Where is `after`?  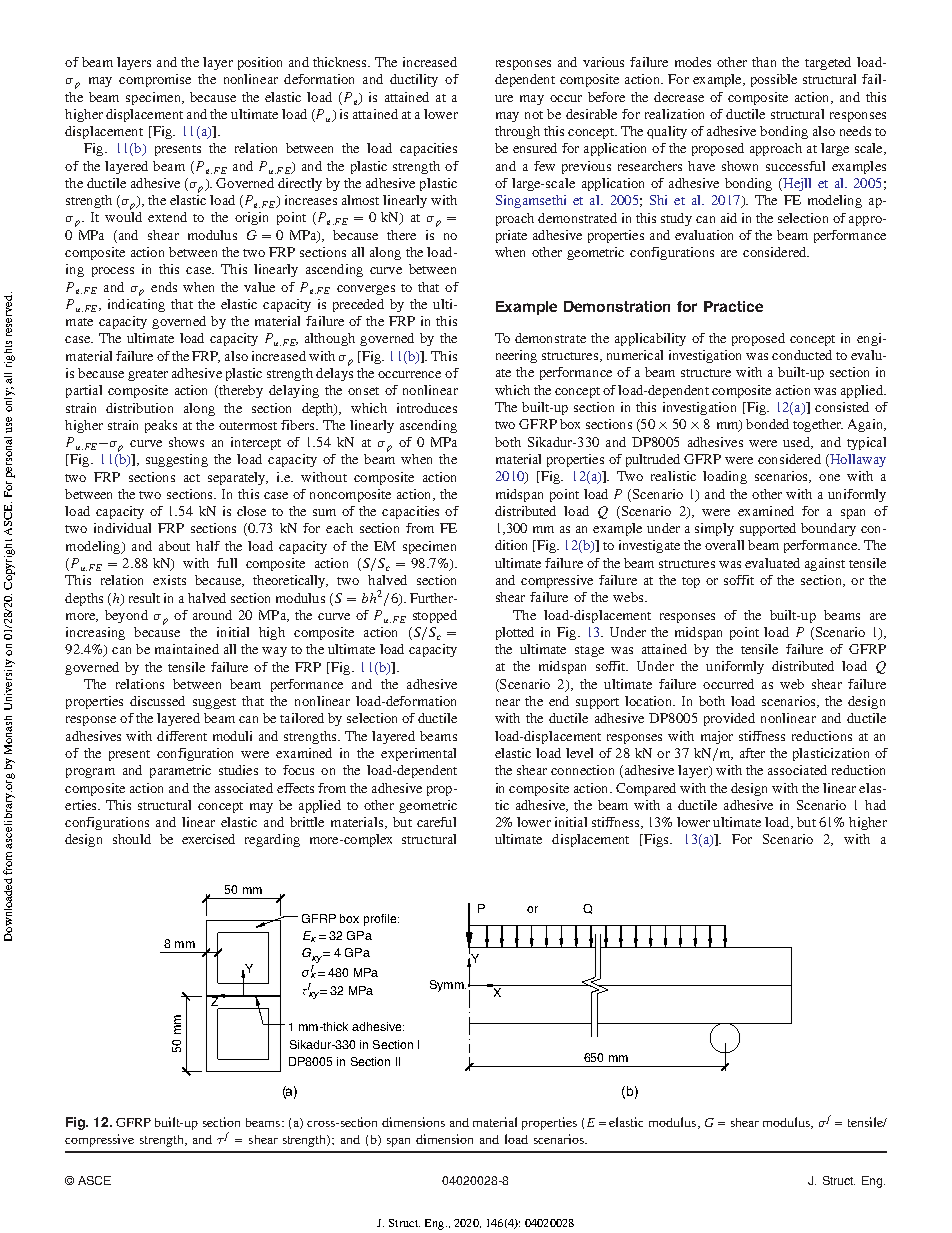 after is located at coordinates (752, 753).
